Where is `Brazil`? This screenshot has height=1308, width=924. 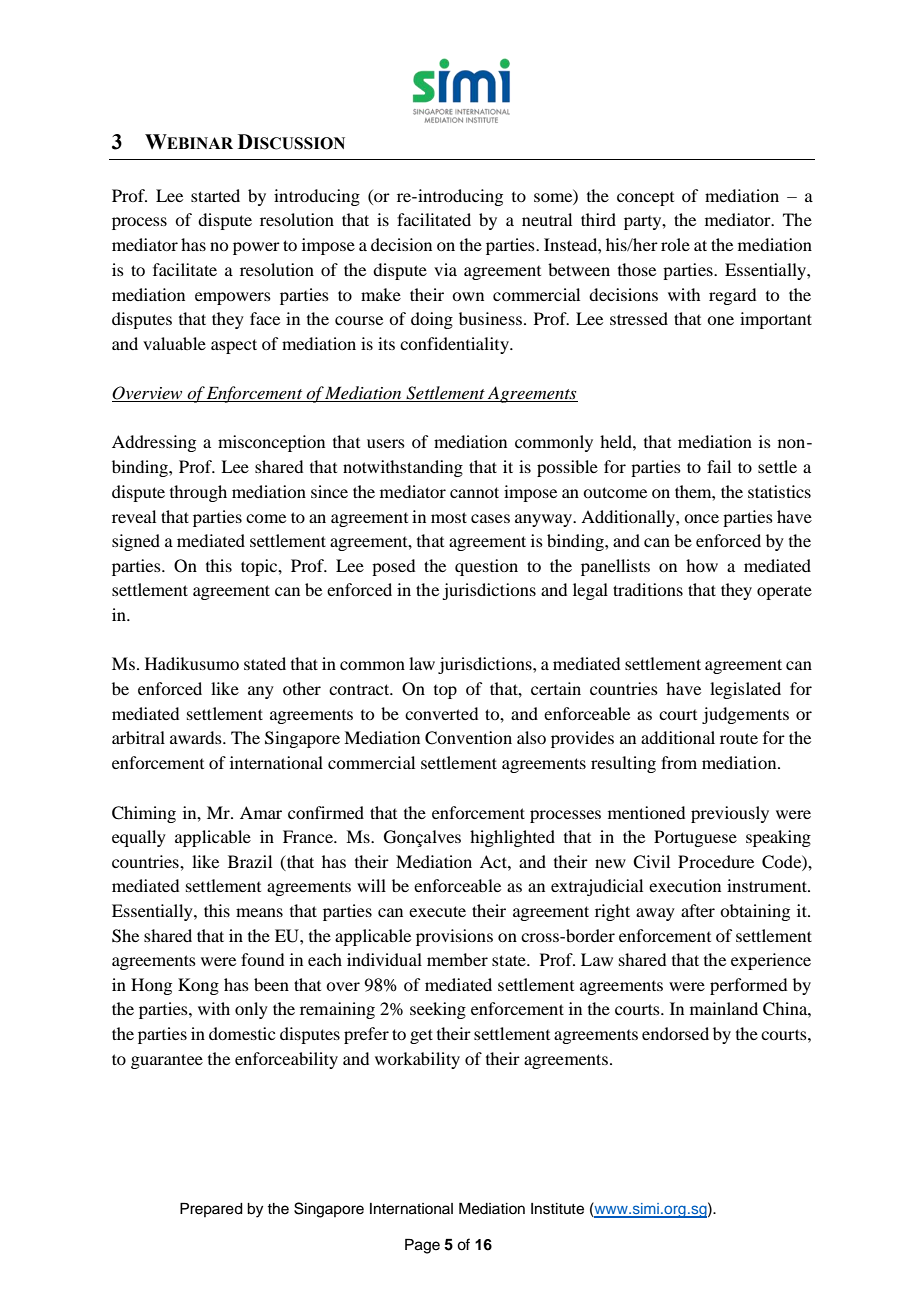 Brazil is located at coordinates (250, 861).
